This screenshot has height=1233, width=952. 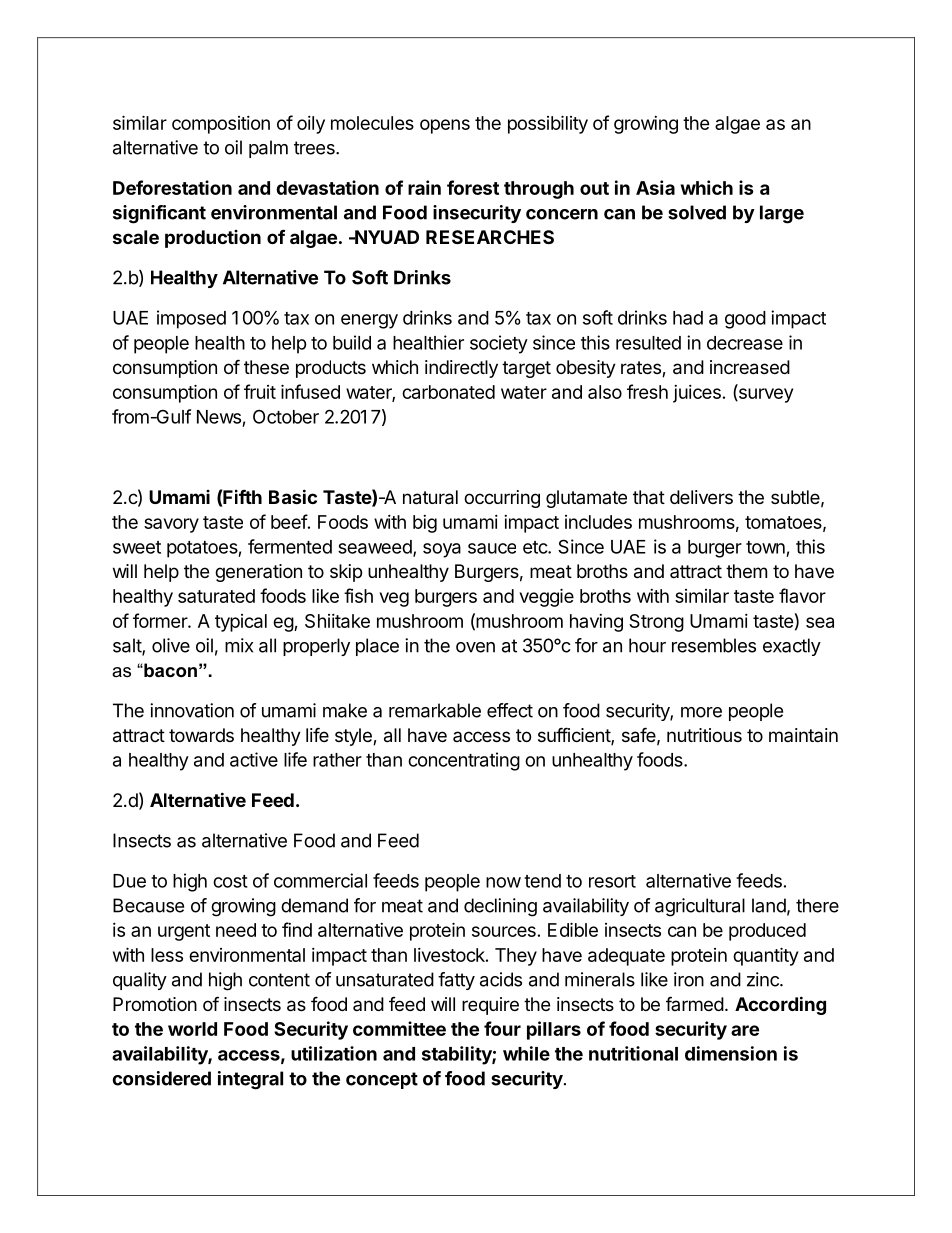 What do you see at coordinates (230, 881) in the screenshot?
I see `cost` at bounding box center [230, 881].
